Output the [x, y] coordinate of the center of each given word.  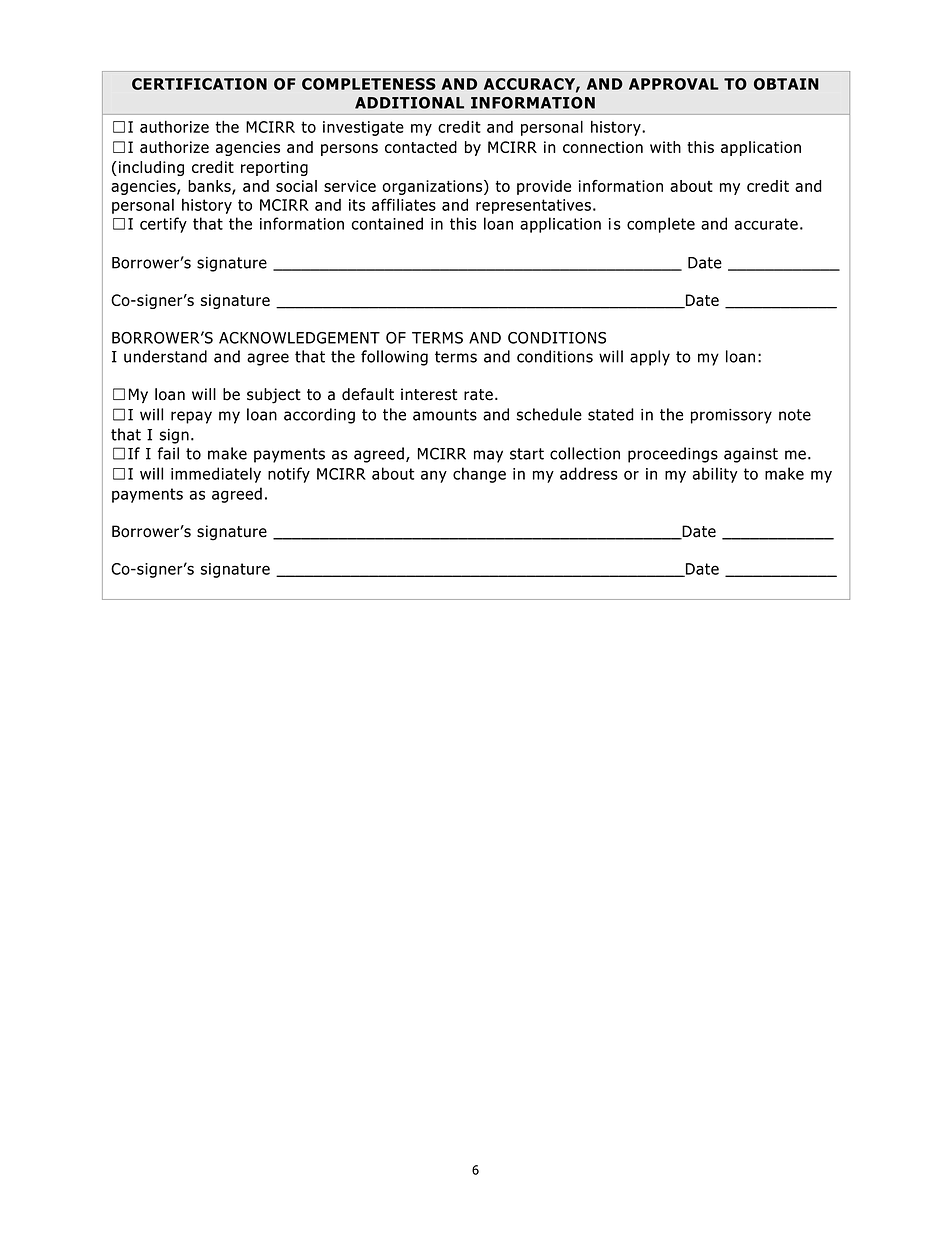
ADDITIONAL [409, 103]
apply [650, 358]
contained [387, 223]
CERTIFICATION [199, 84]
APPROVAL [674, 84]
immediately [216, 475]
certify [163, 225]
